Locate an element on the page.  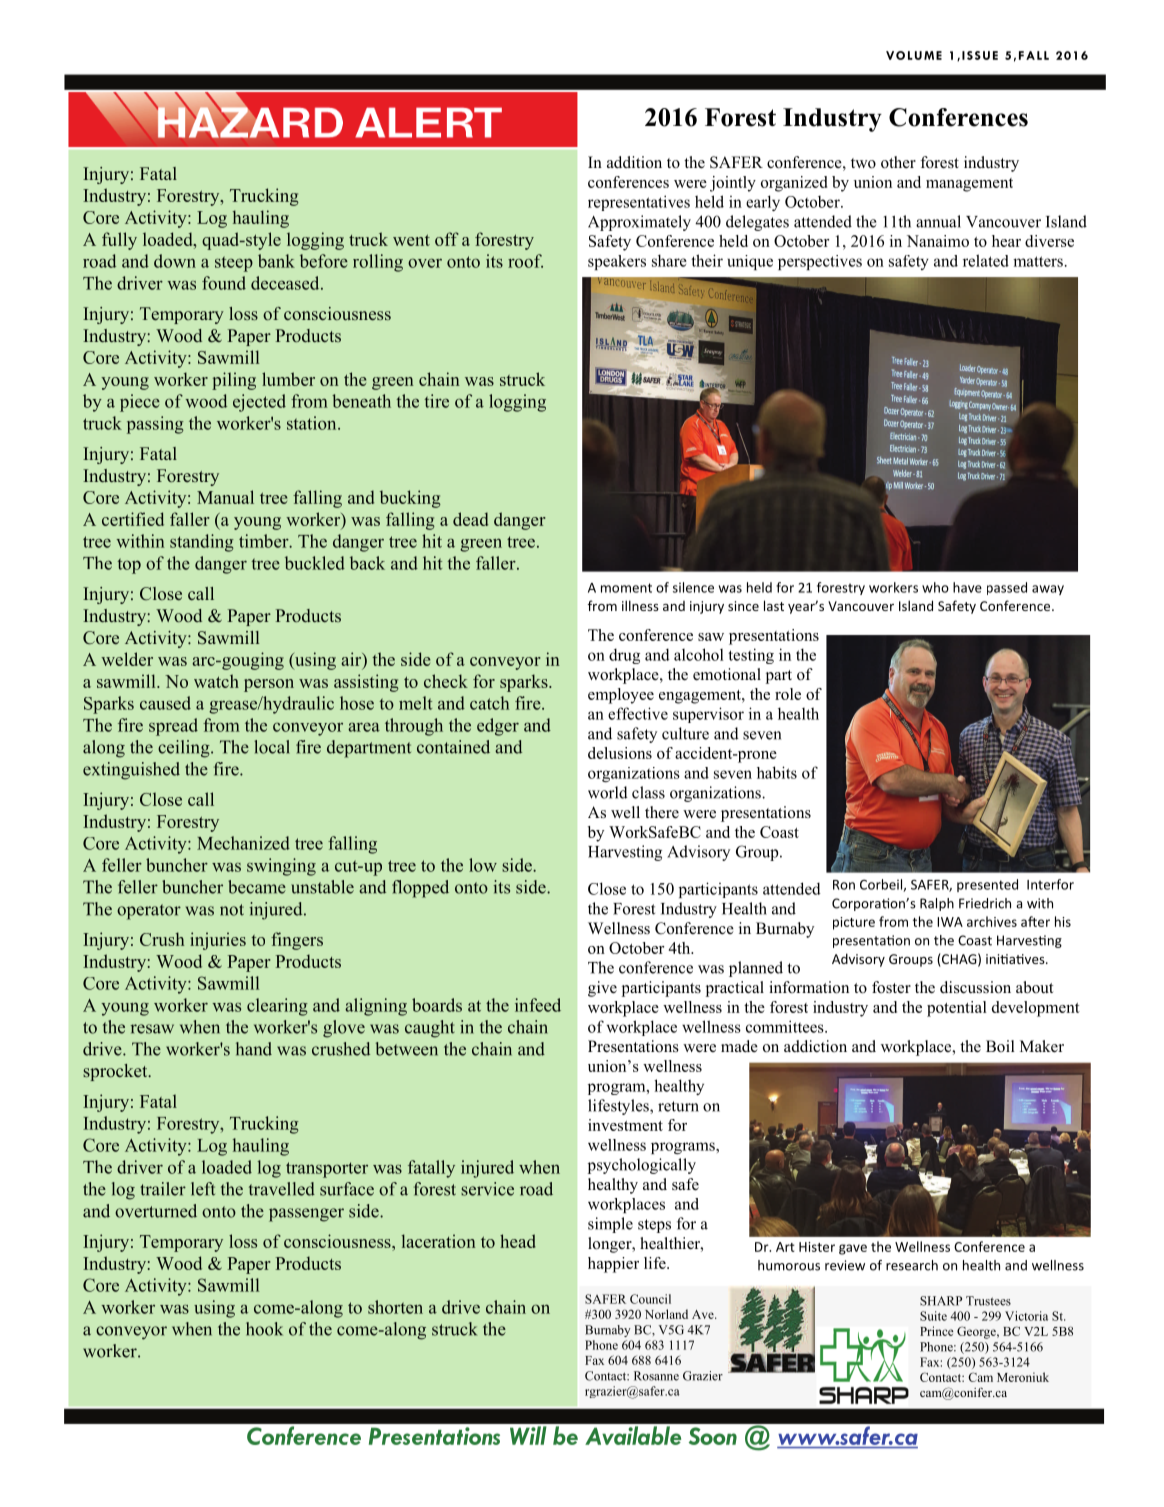
world is located at coordinates (608, 792).
